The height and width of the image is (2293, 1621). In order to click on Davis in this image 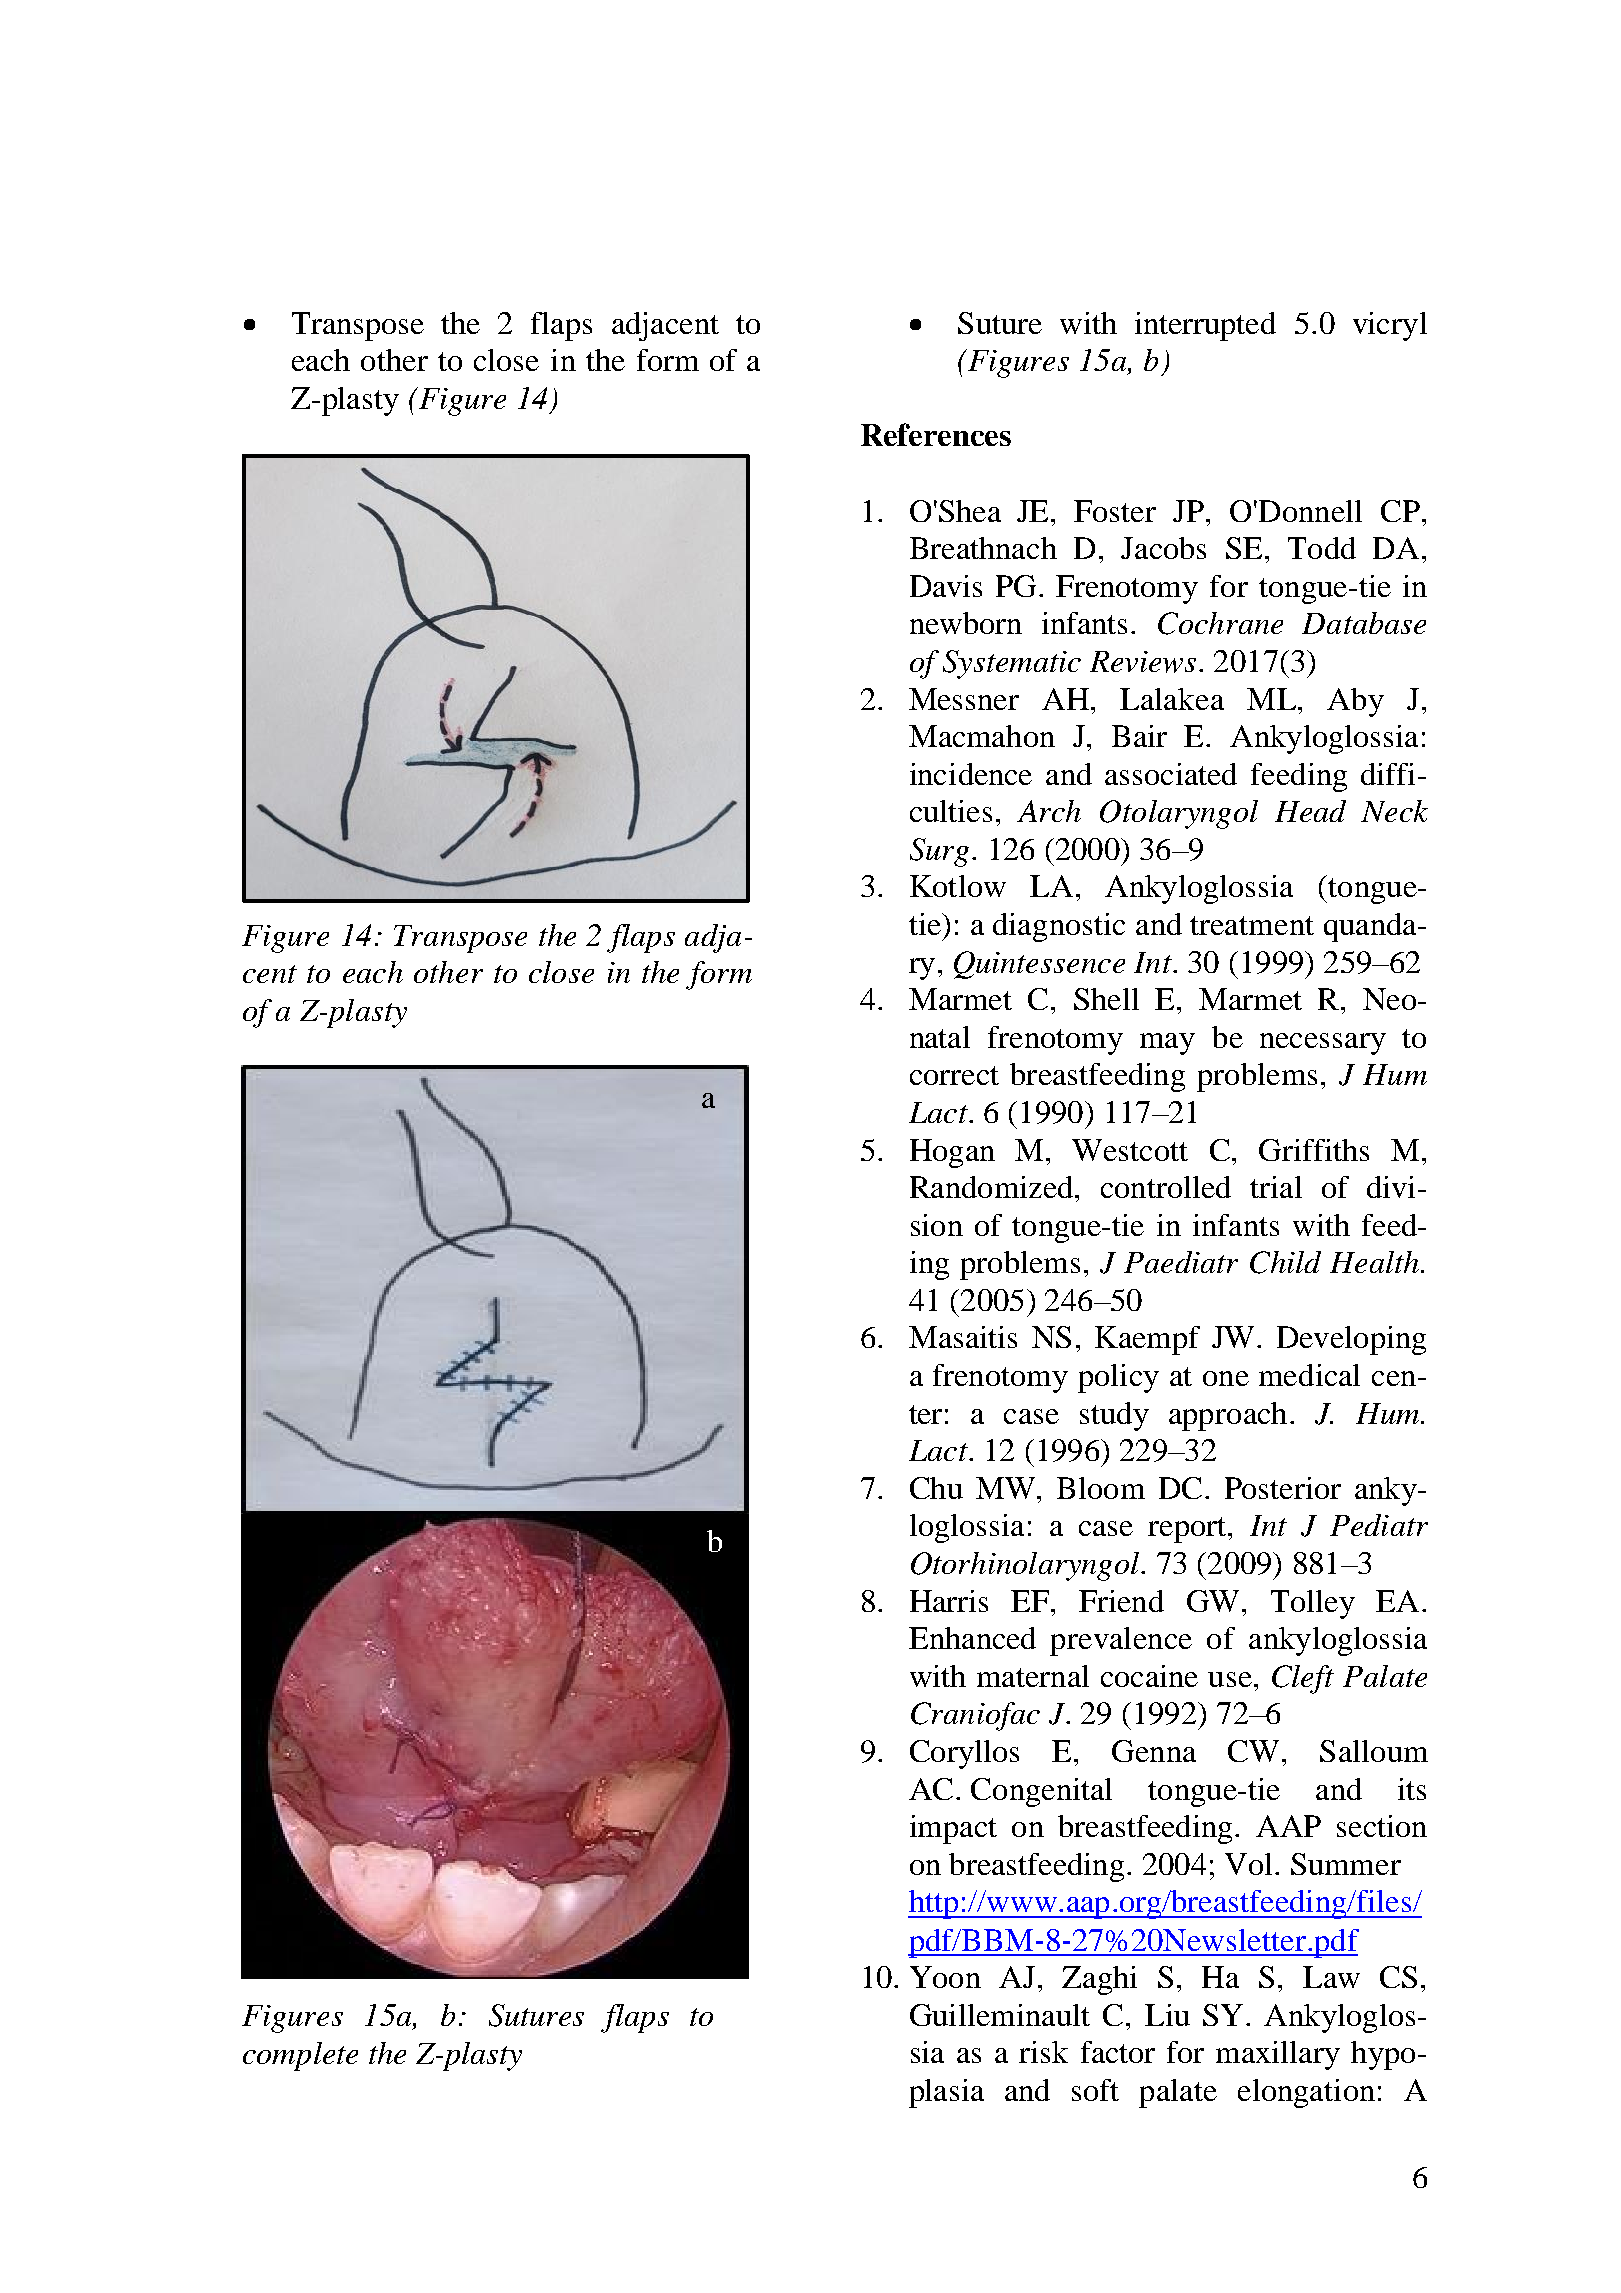, I will do `click(946, 586)`.
